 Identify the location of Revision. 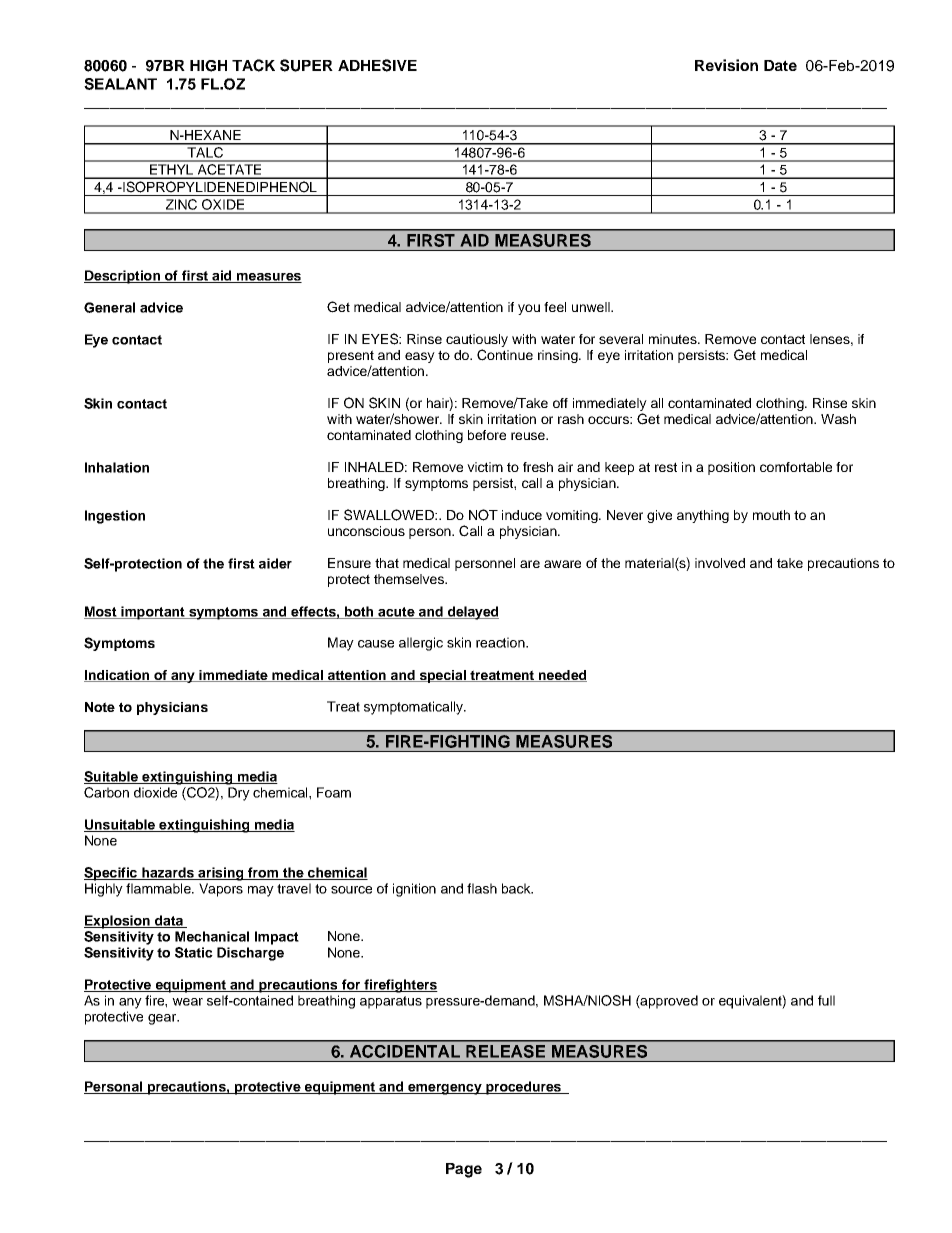
(726, 65).
